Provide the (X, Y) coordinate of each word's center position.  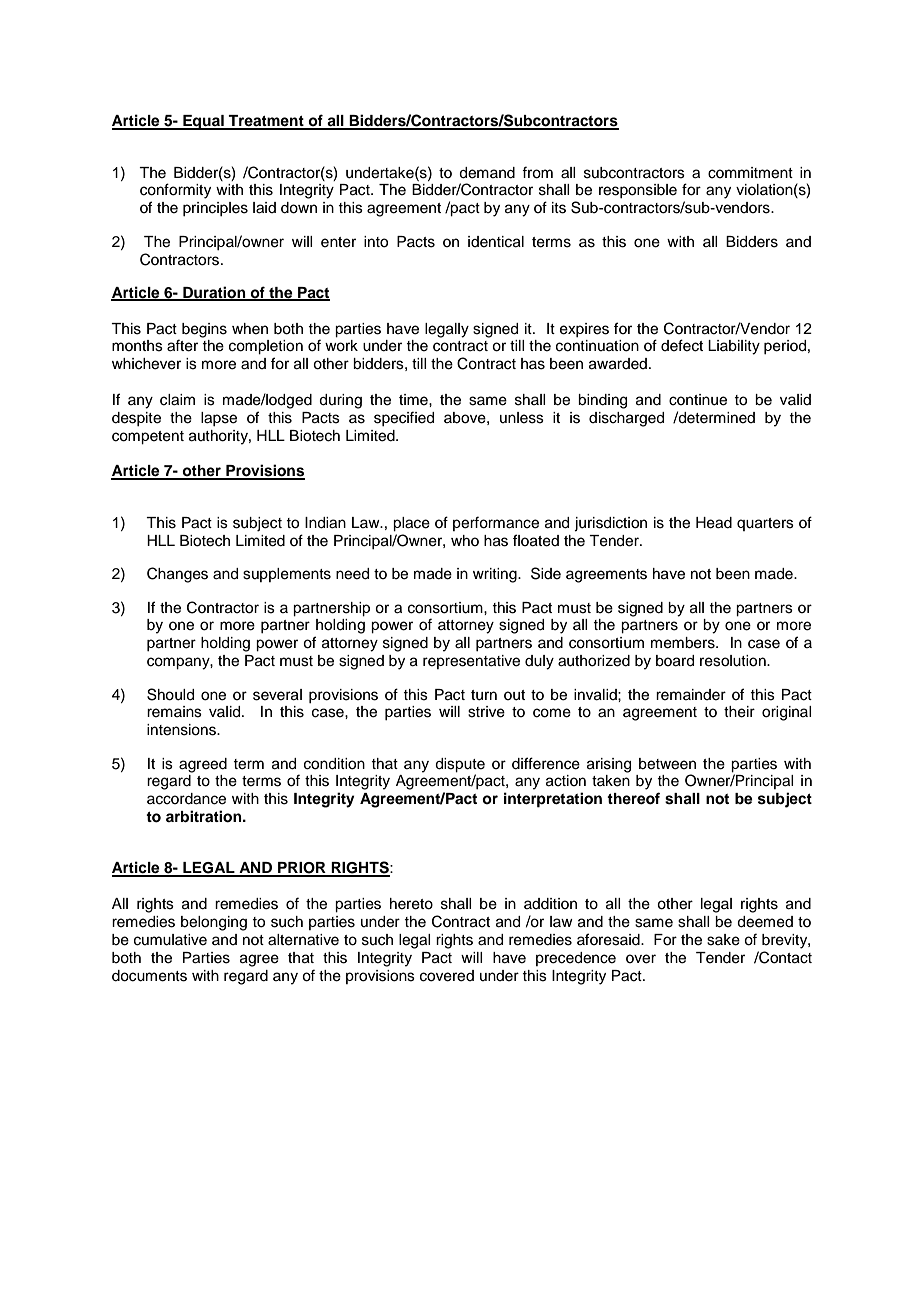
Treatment (266, 122)
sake (723, 940)
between (667, 764)
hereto (411, 904)
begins (204, 330)
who (465, 540)
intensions (182, 730)
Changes (177, 575)
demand (487, 173)
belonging (214, 923)
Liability (734, 347)
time (414, 400)
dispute (460, 765)
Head (714, 523)
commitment (750, 173)
